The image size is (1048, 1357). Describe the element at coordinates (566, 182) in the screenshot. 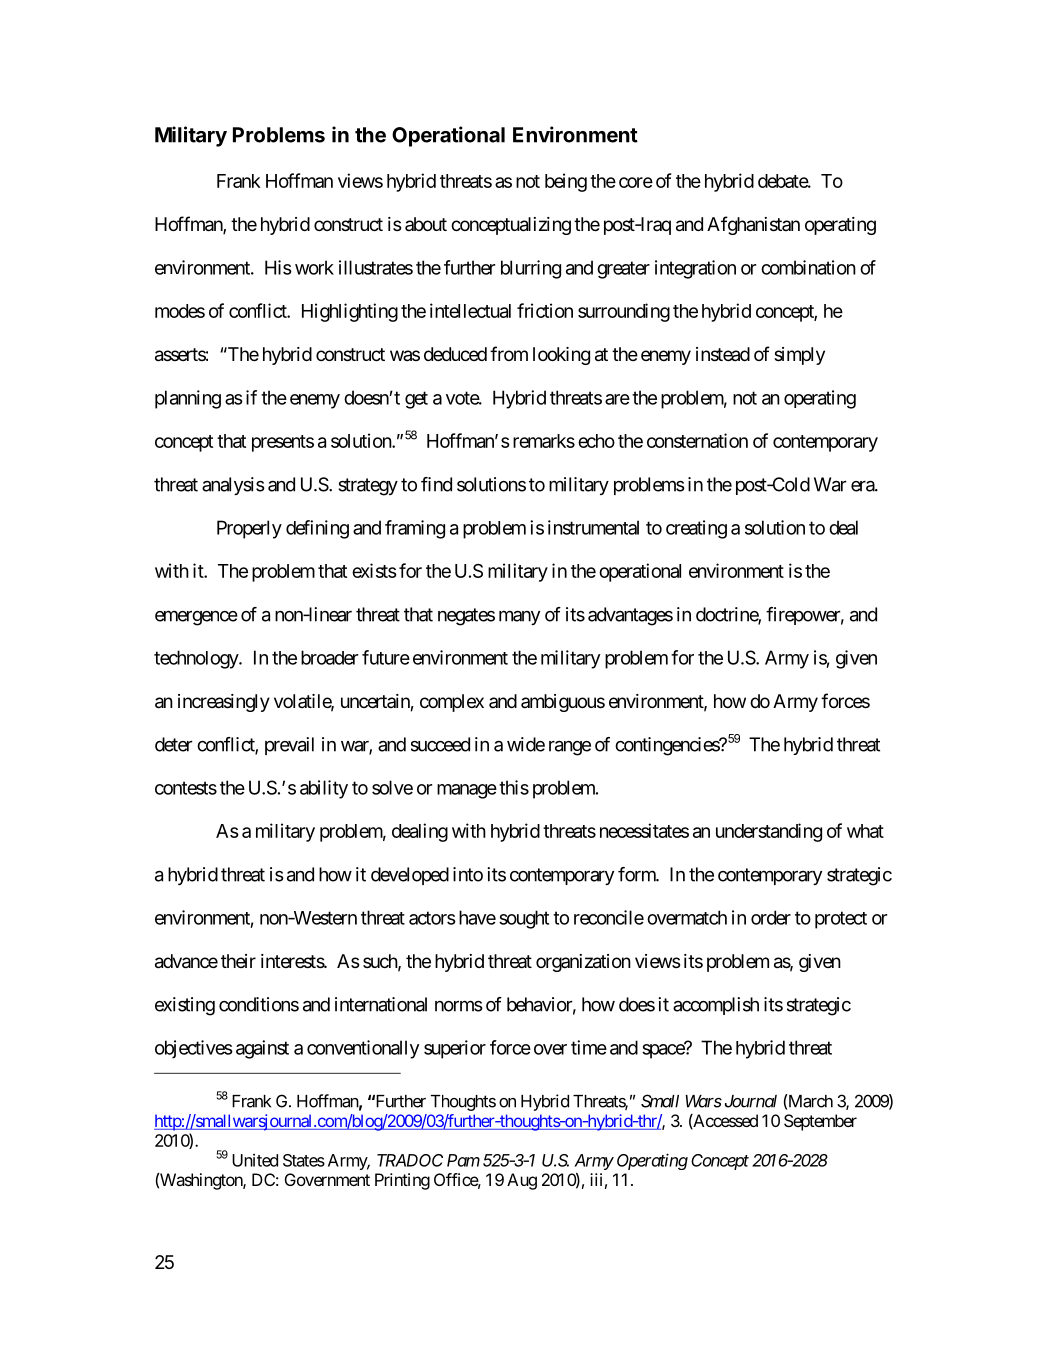

I see `being` at that location.
